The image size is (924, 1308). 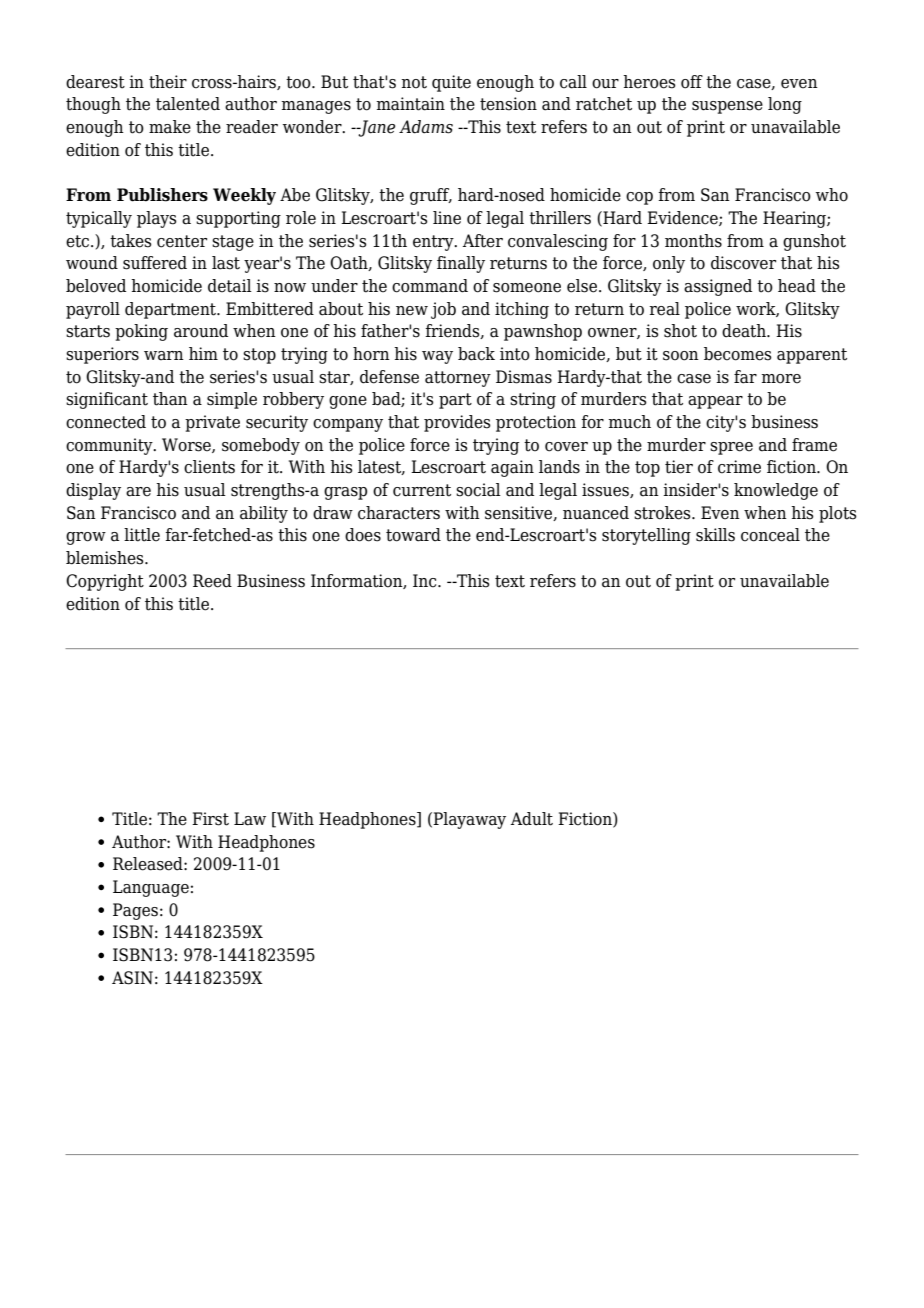 What do you see at coordinates (170, 127) in the screenshot?
I see `make` at bounding box center [170, 127].
